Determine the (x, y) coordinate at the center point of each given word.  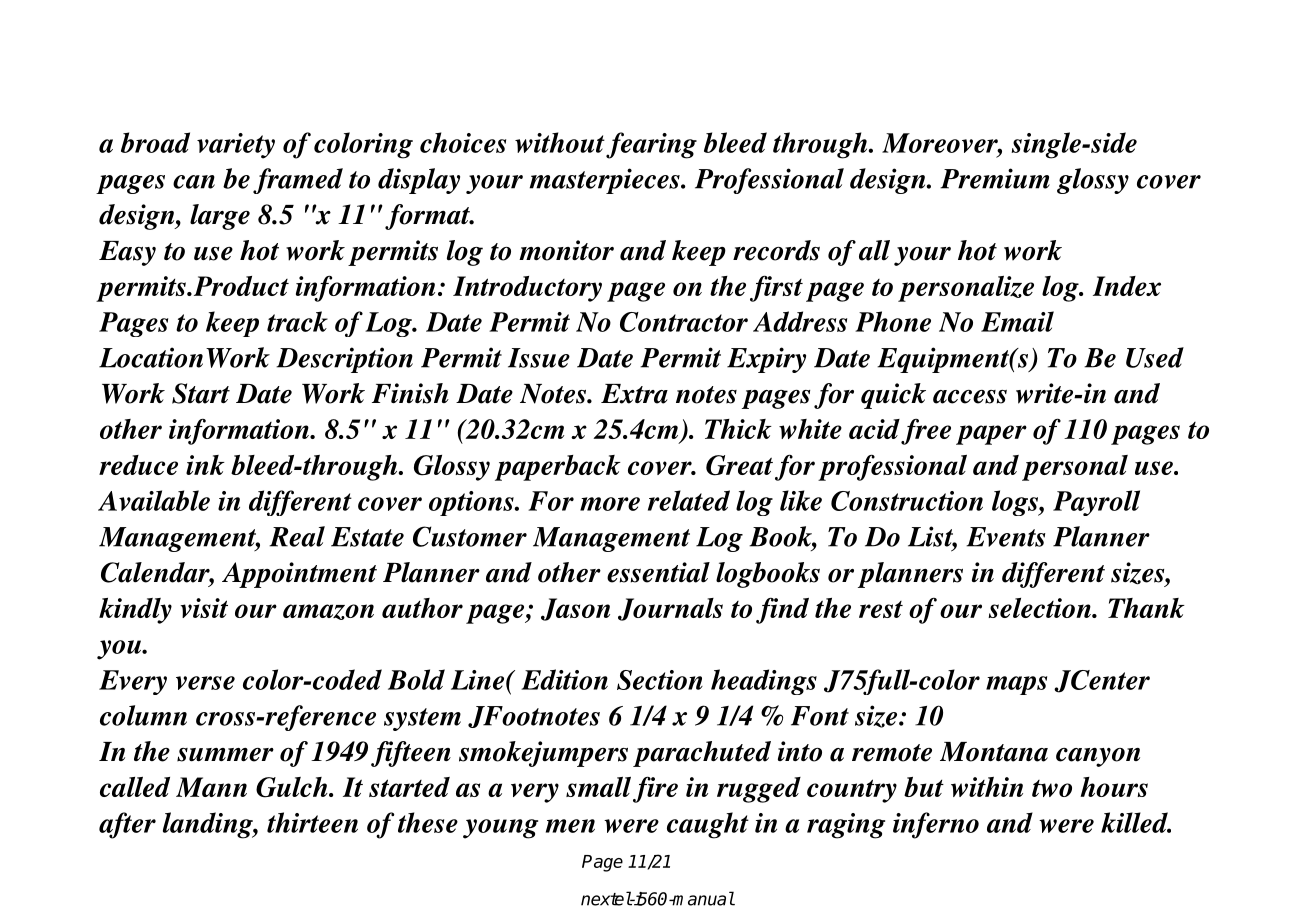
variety (236, 146)
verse (205, 683)
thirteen (312, 822)
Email (1017, 321)
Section (660, 680)
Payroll (1096, 503)
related (689, 500)
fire (655, 789)
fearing (651, 145)
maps (1016, 685)
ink (205, 465)
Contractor (684, 322)
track (297, 321)
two (1052, 788)
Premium (995, 178)
